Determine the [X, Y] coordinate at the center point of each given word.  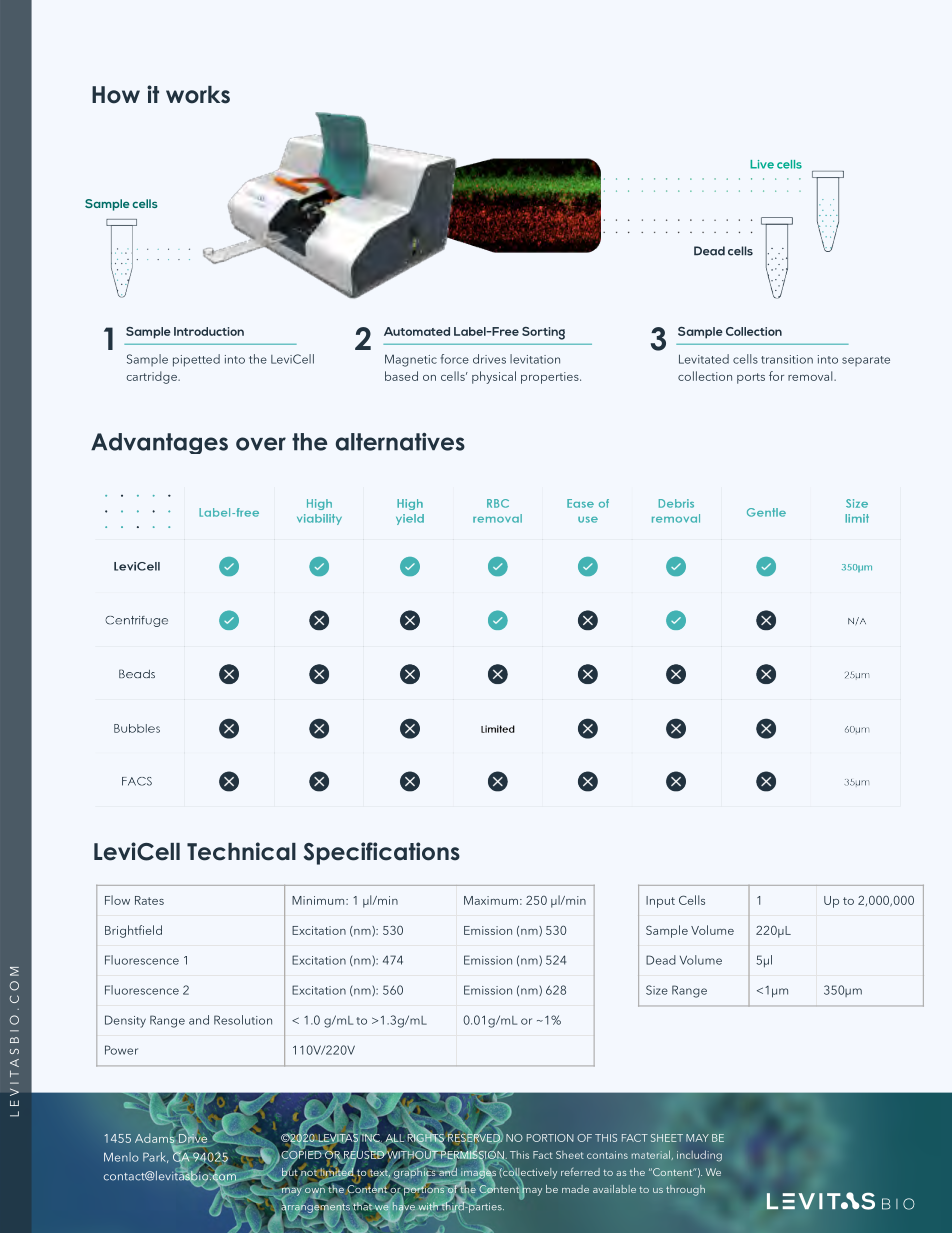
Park [155, 1157]
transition [787, 359]
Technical [241, 851]
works [198, 95]
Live [762, 164]
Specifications [382, 853]
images [478, 1173]
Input [660, 902]
